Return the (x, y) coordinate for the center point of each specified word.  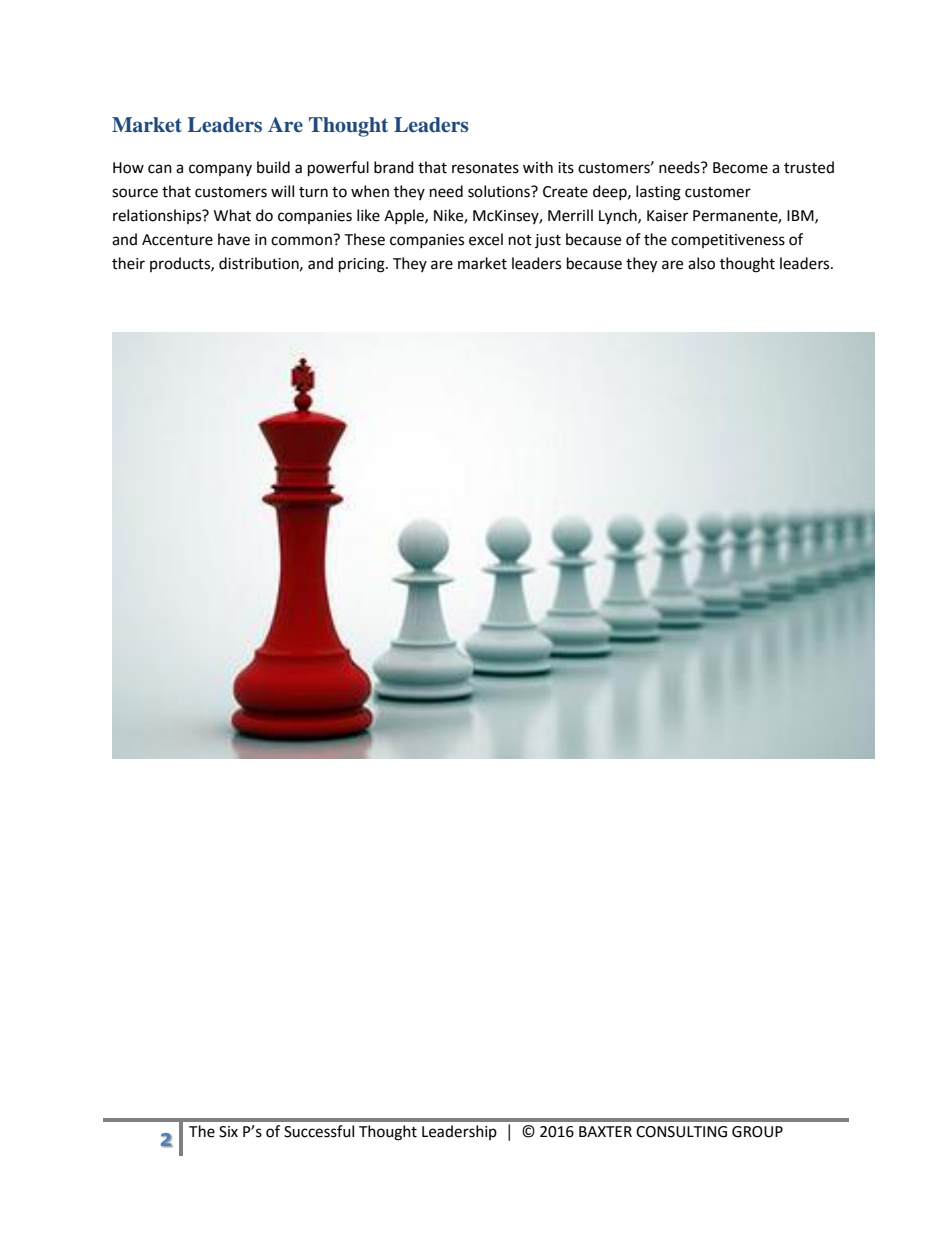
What (232, 215)
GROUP (757, 1132)
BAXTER (605, 1131)
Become (740, 168)
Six (228, 1132)
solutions (500, 191)
